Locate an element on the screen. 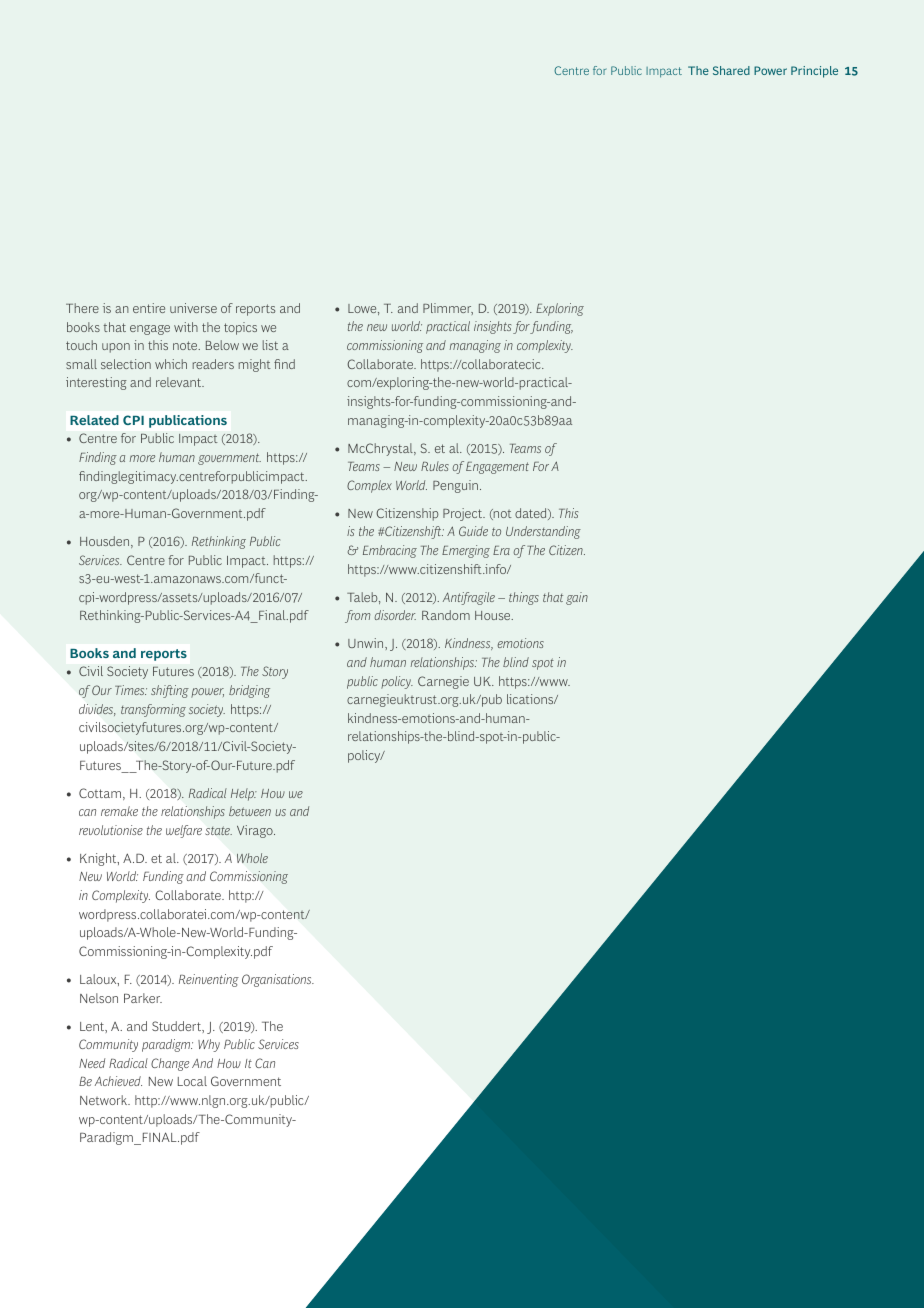 The height and width of the screenshot is (1308, 924). Principle is located at coordinates (814, 72).
